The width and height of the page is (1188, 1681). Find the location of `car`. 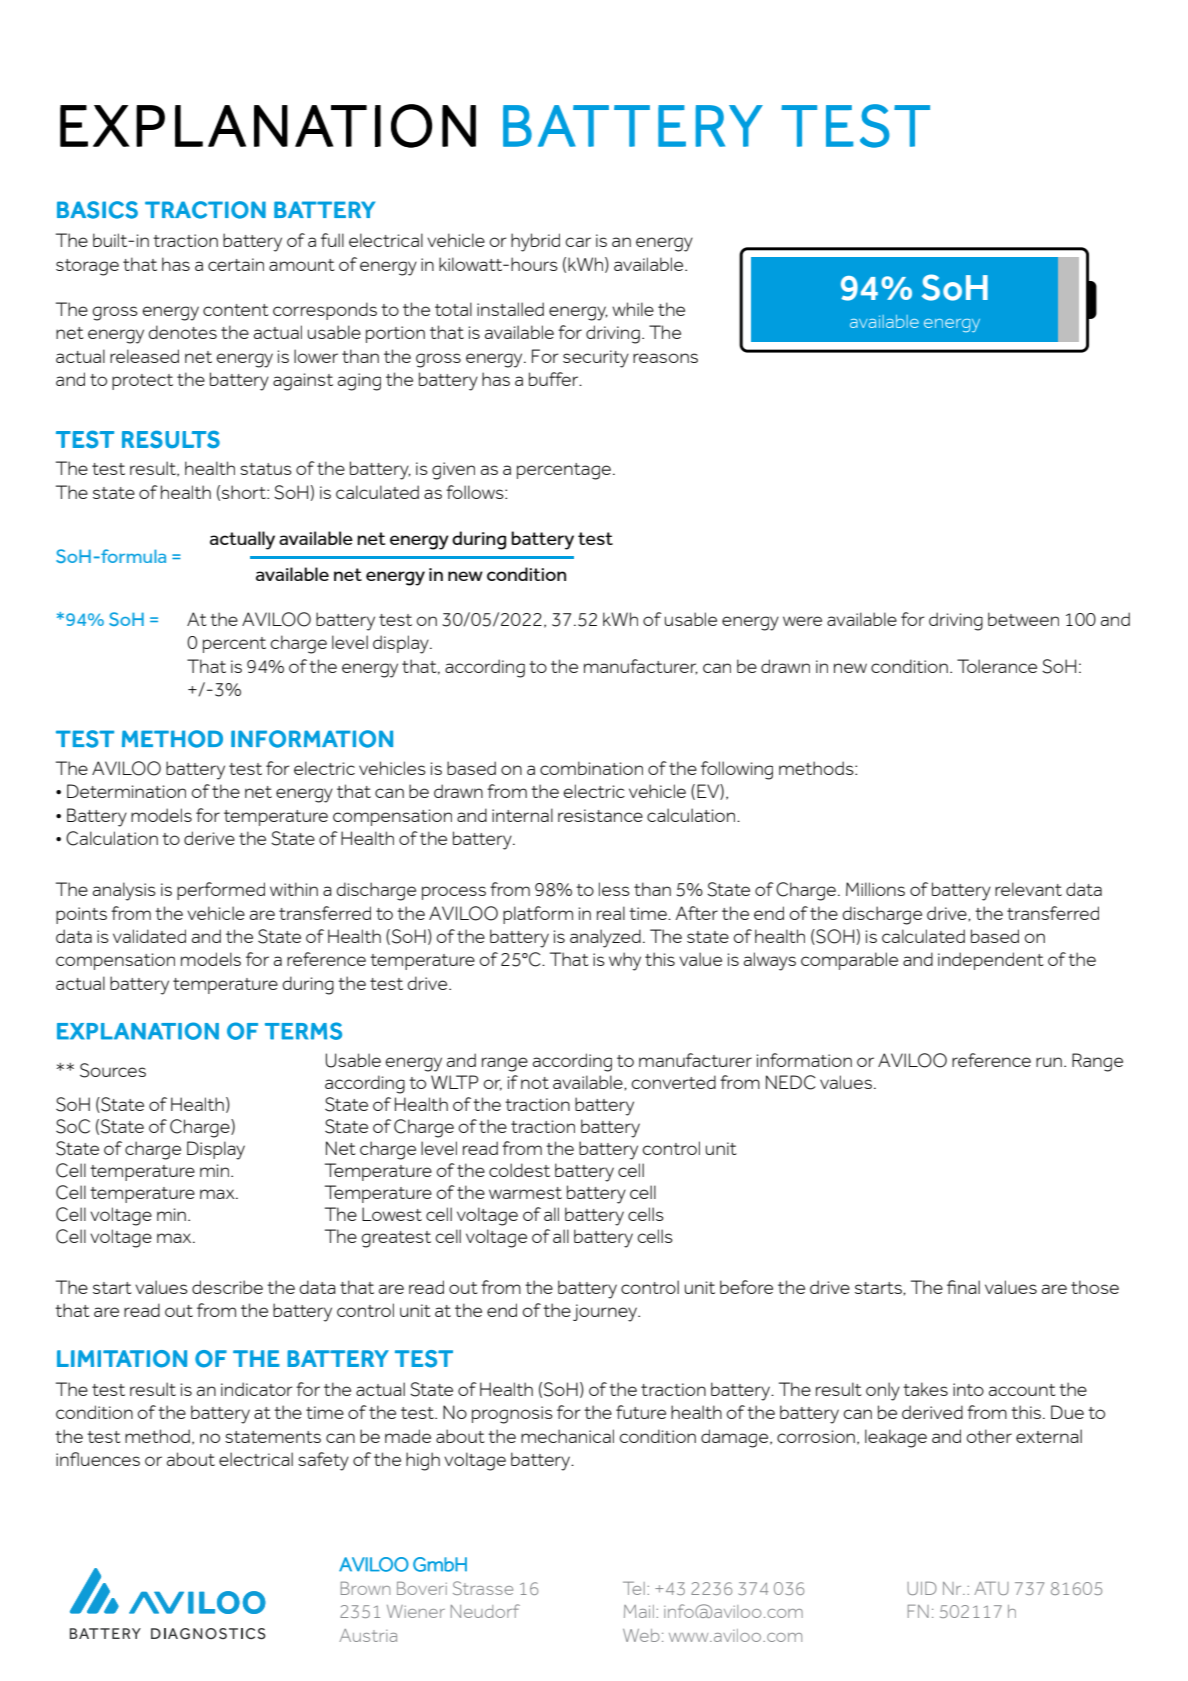

car is located at coordinates (578, 242).
